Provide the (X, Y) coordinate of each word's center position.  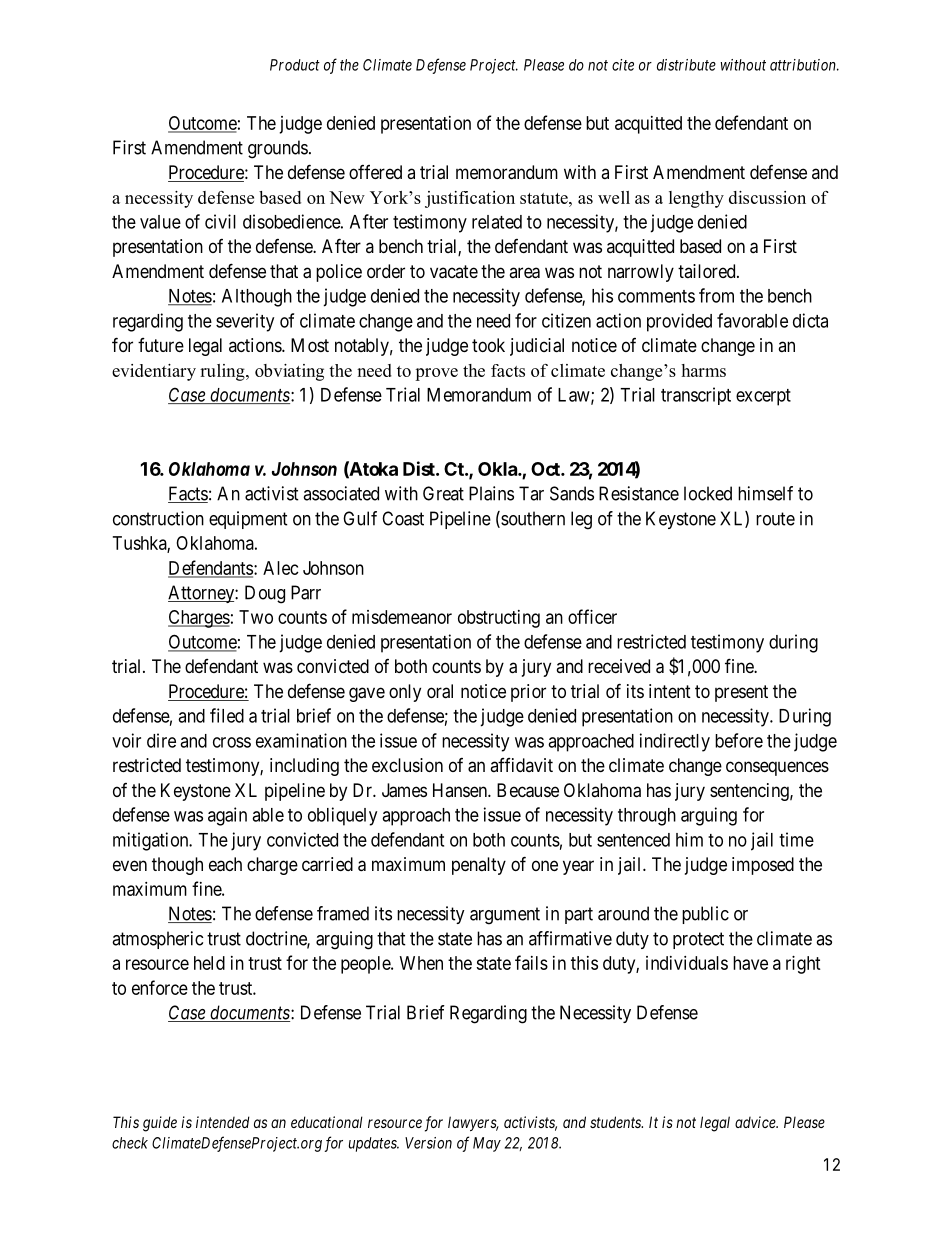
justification (470, 199)
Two (256, 617)
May (487, 1144)
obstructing (499, 619)
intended (223, 1122)
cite (623, 65)
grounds (278, 149)
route (775, 519)
